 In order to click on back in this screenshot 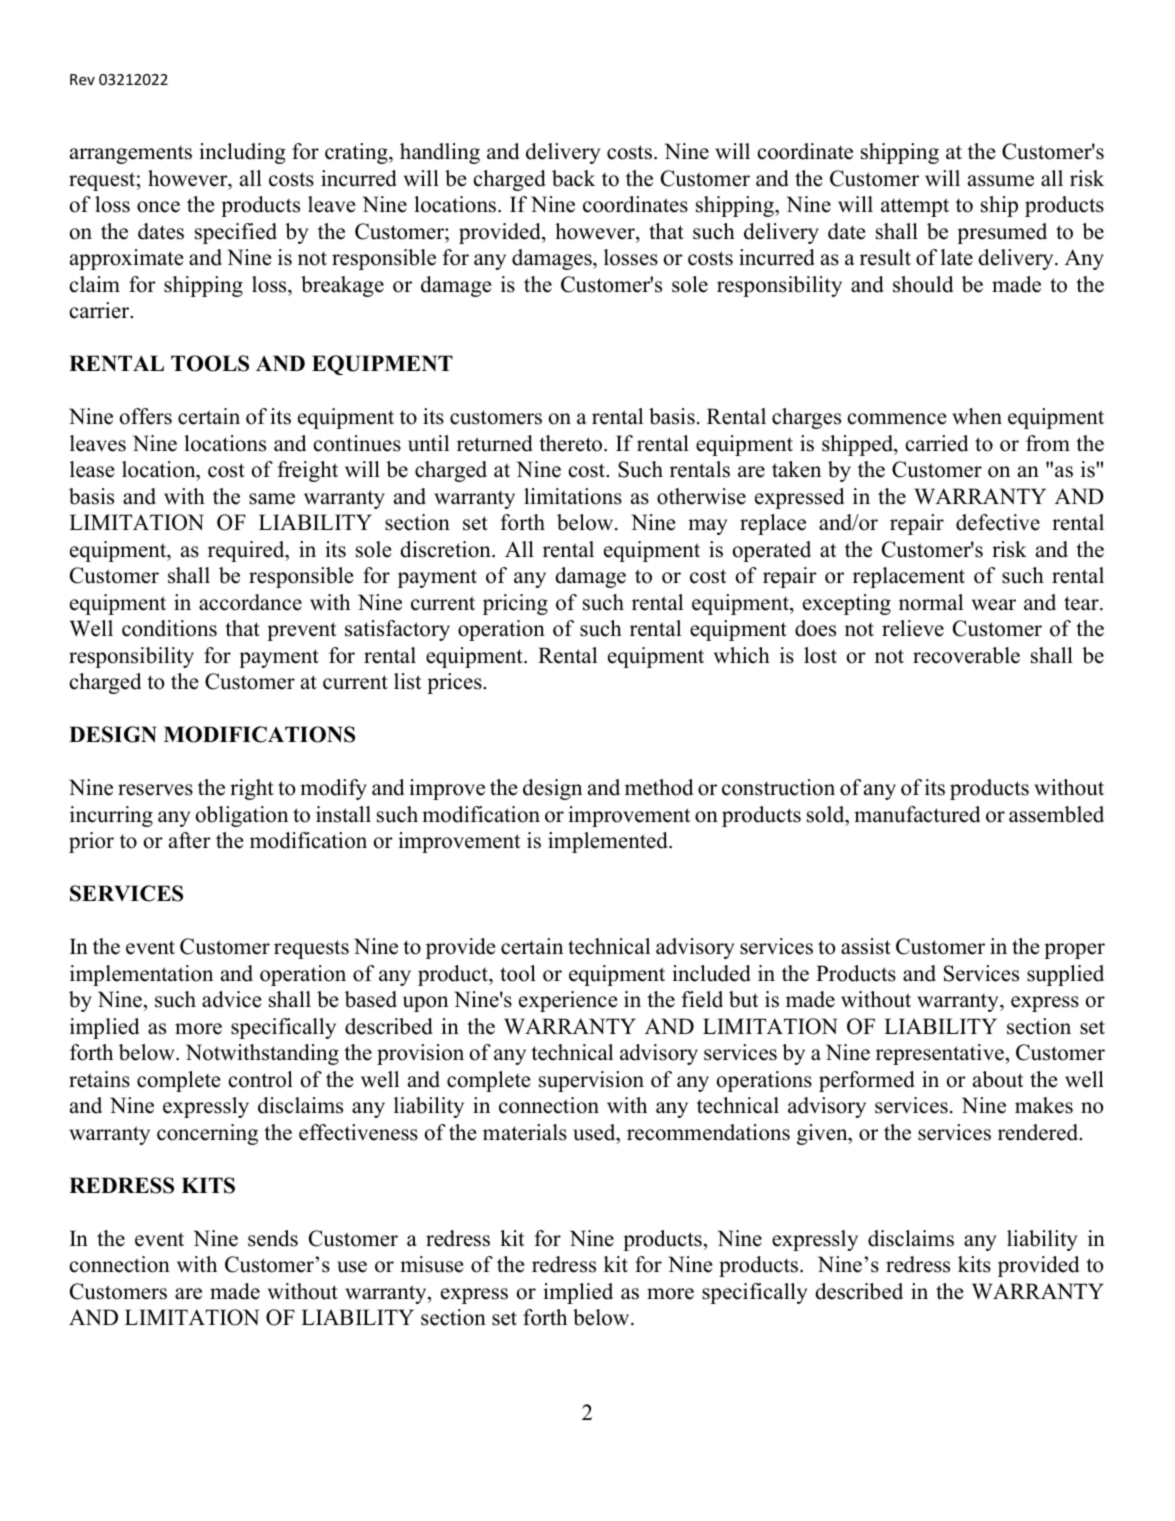, I will do `click(573, 178)`.
